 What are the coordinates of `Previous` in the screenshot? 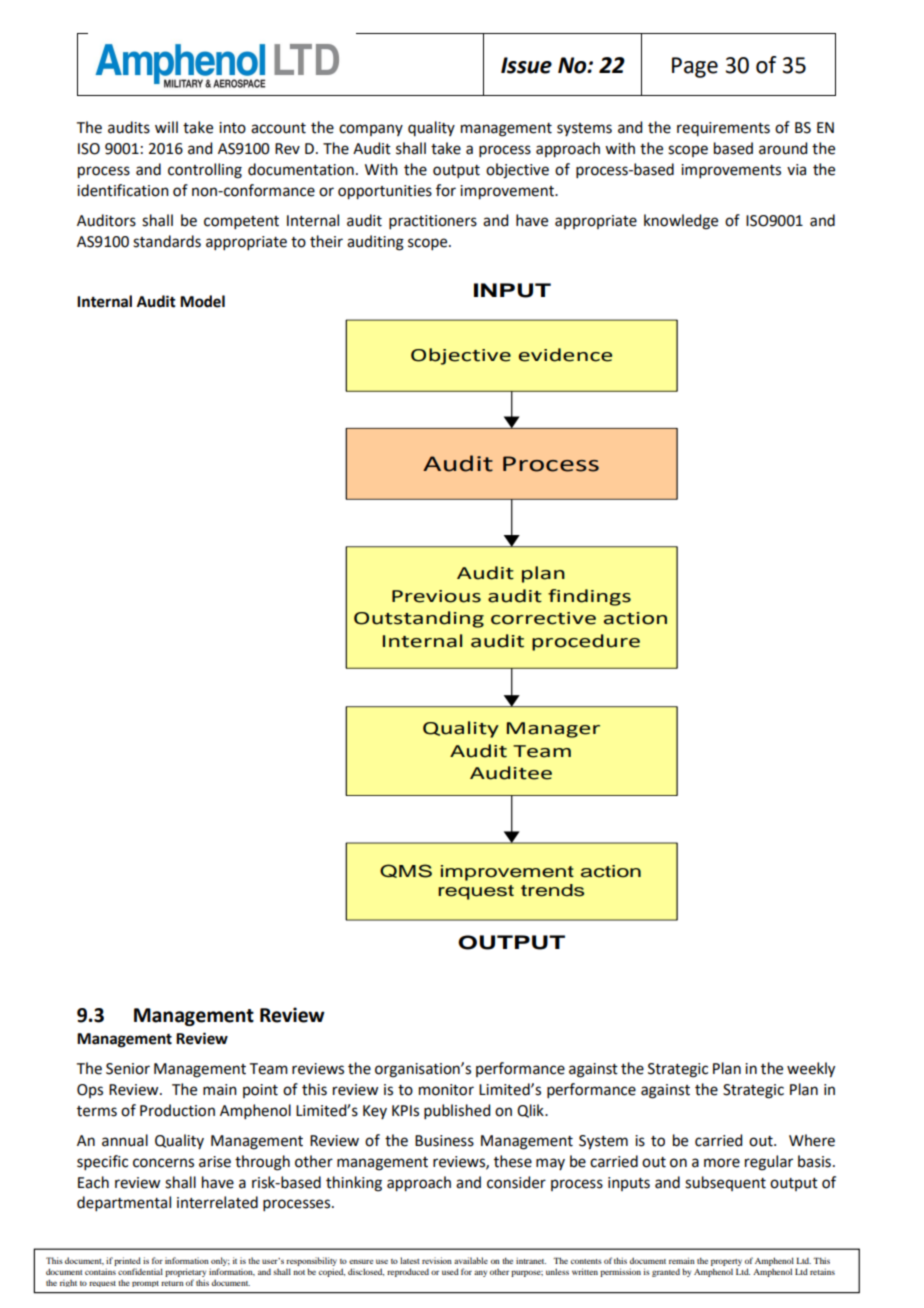 It's located at (436, 596).
